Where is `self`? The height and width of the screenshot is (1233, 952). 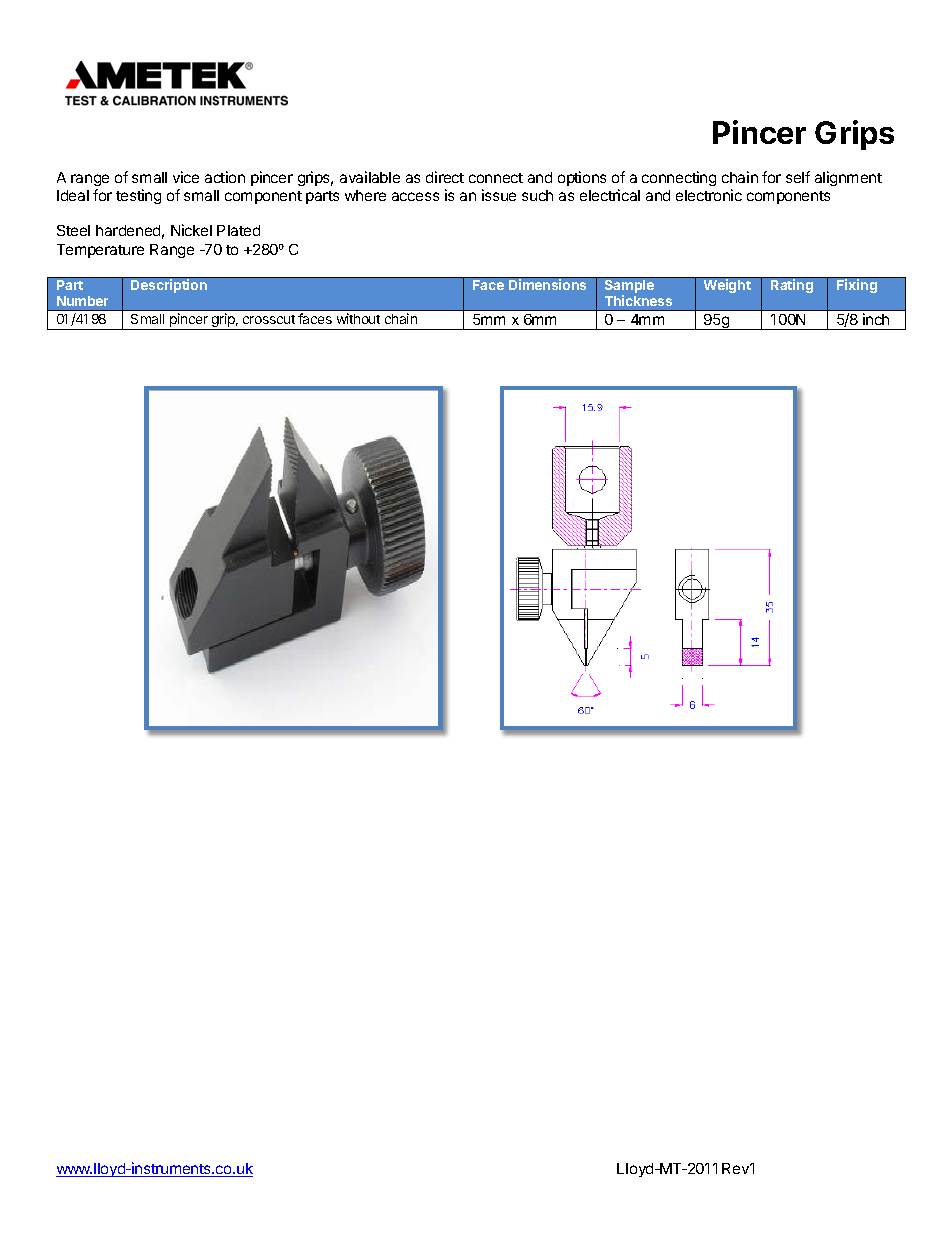 self is located at coordinates (798, 177).
